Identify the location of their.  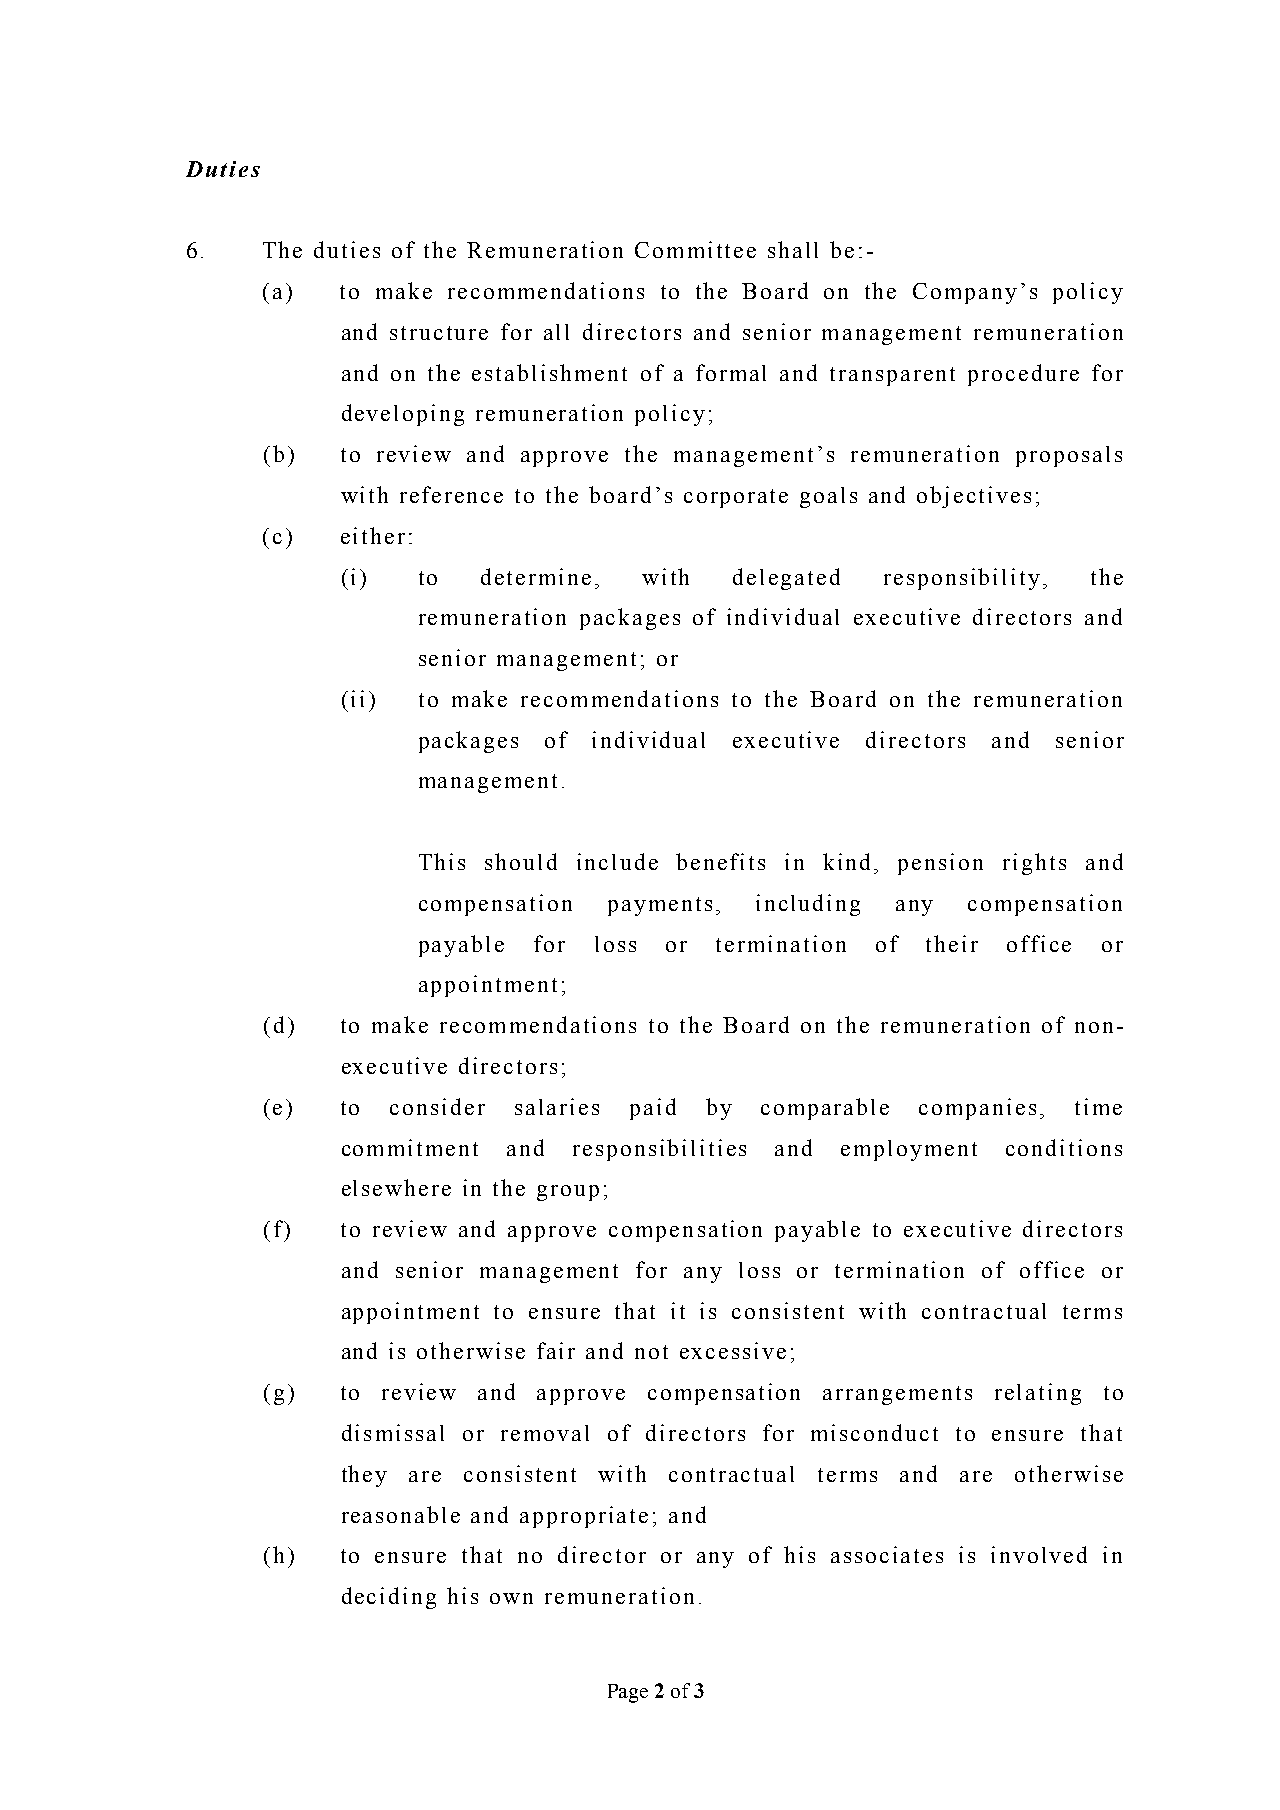
(952, 943).
